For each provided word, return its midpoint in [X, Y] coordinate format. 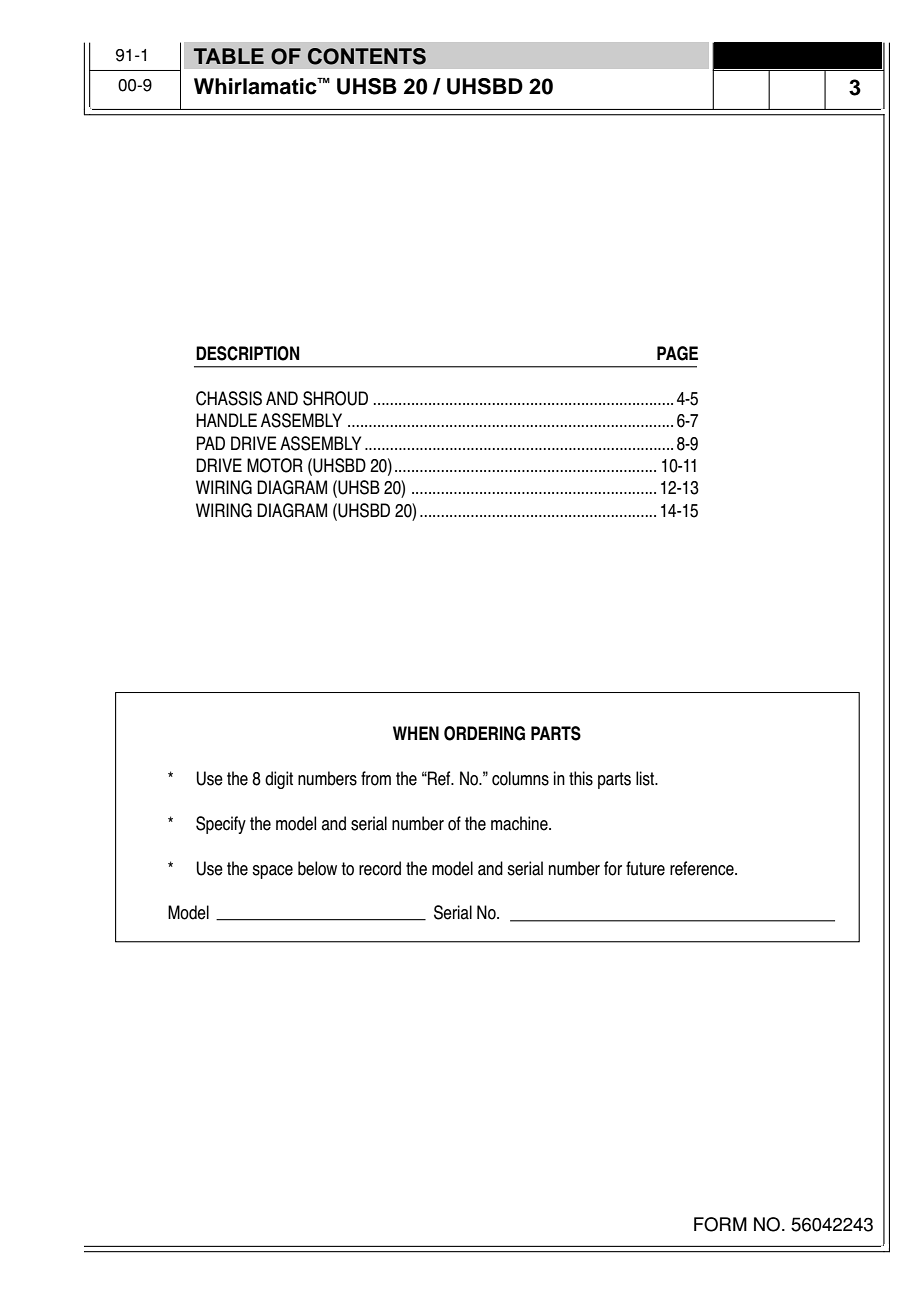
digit [279, 780]
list [646, 778]
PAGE [677, 353]
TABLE [229, 56]
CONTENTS [367, 56]
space [272, 872]
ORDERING [484, 733]
